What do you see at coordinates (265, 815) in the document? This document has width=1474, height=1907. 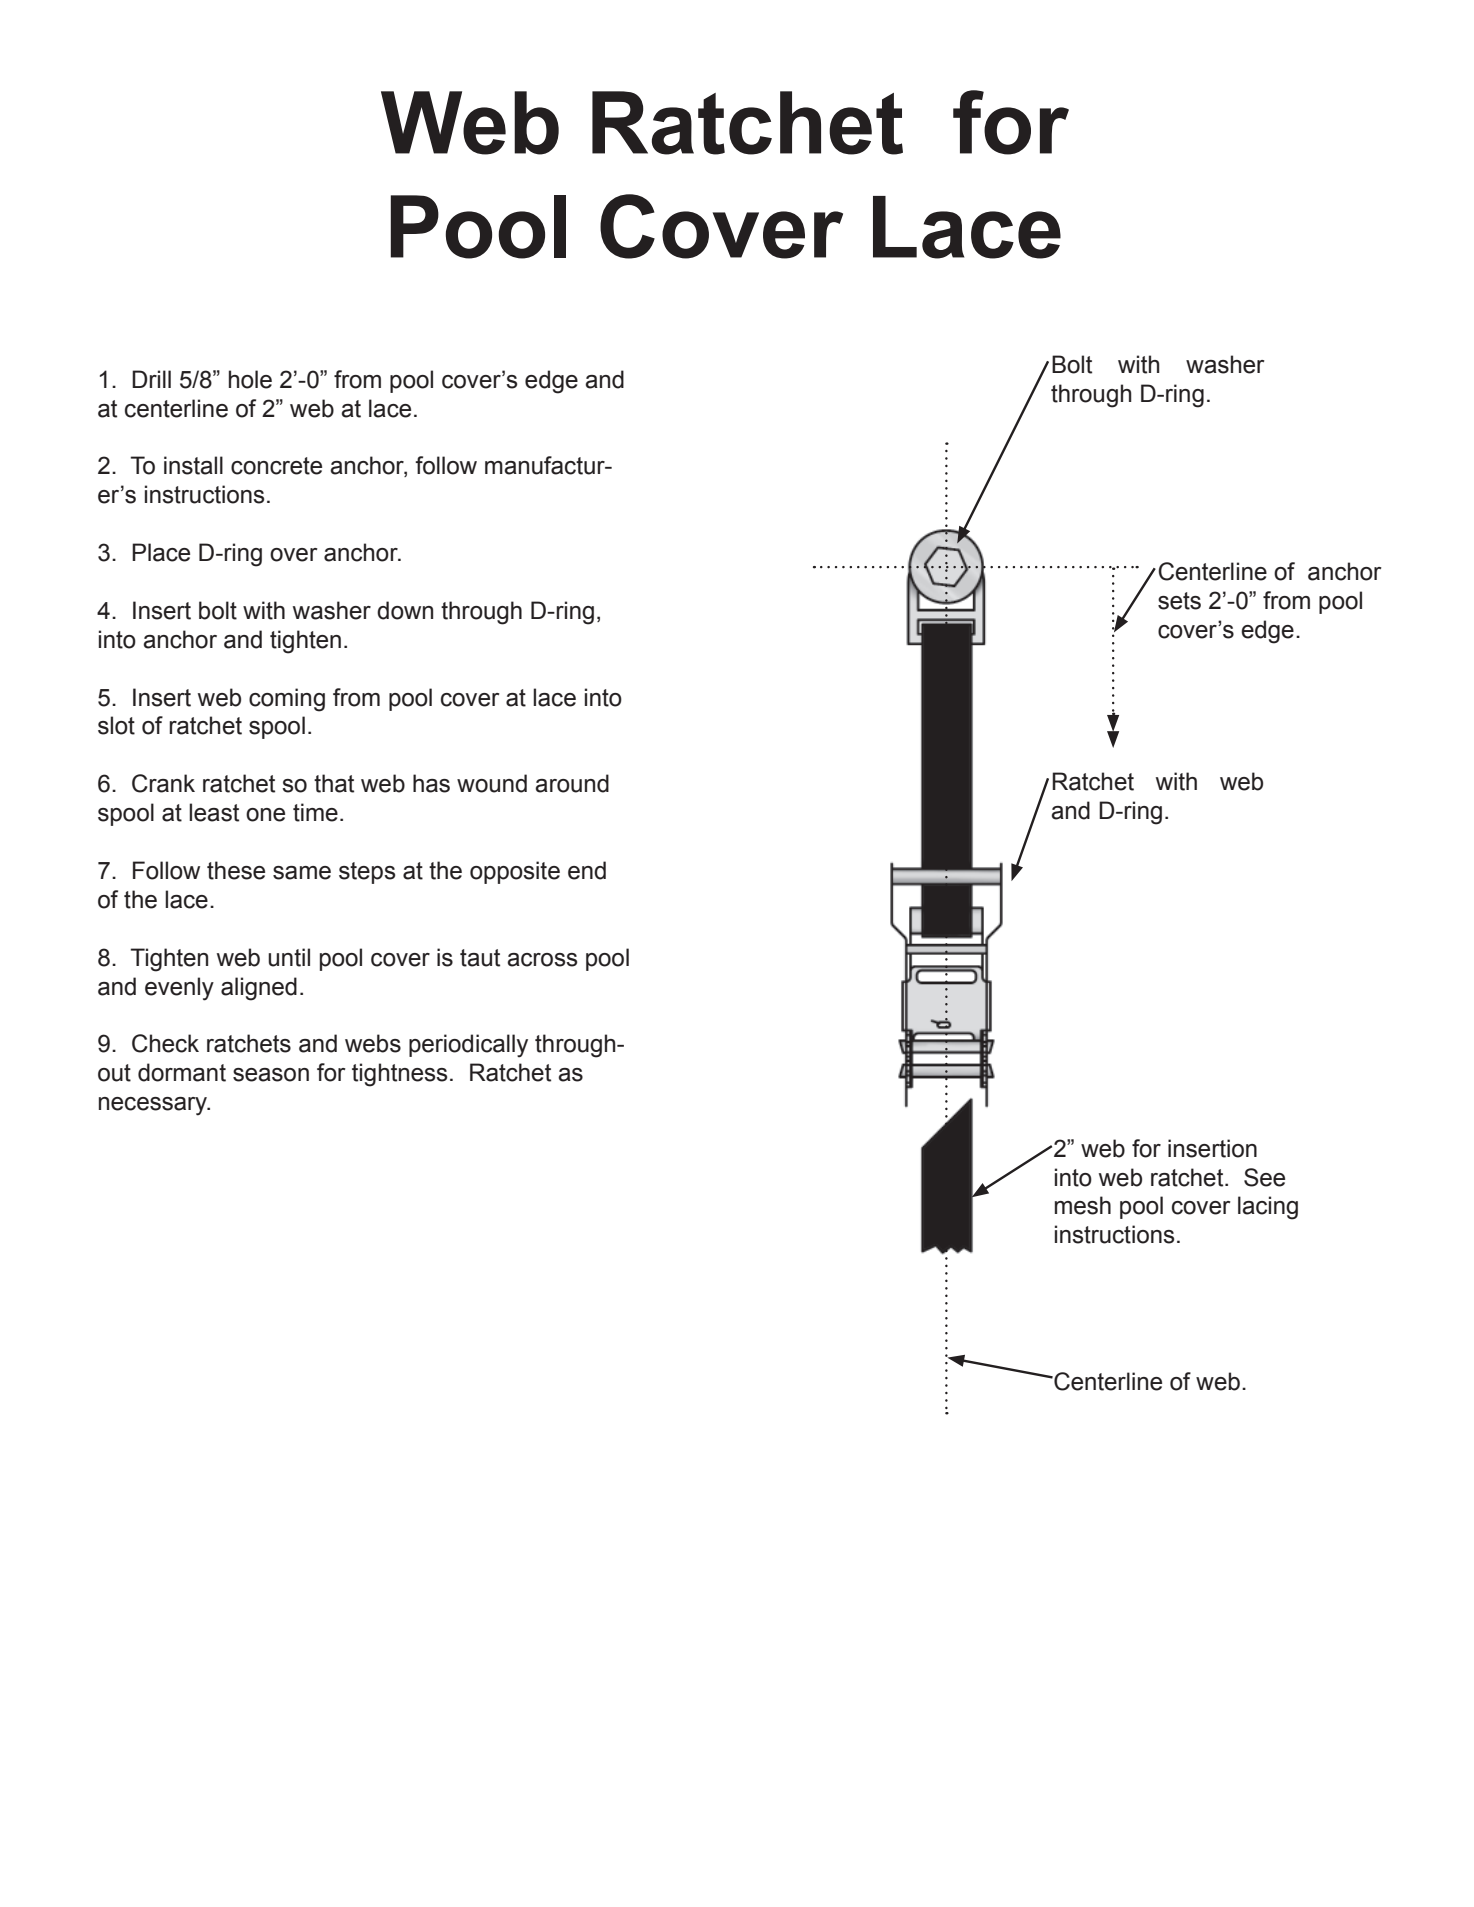 I see `one` at bounding box center [265, 815].
